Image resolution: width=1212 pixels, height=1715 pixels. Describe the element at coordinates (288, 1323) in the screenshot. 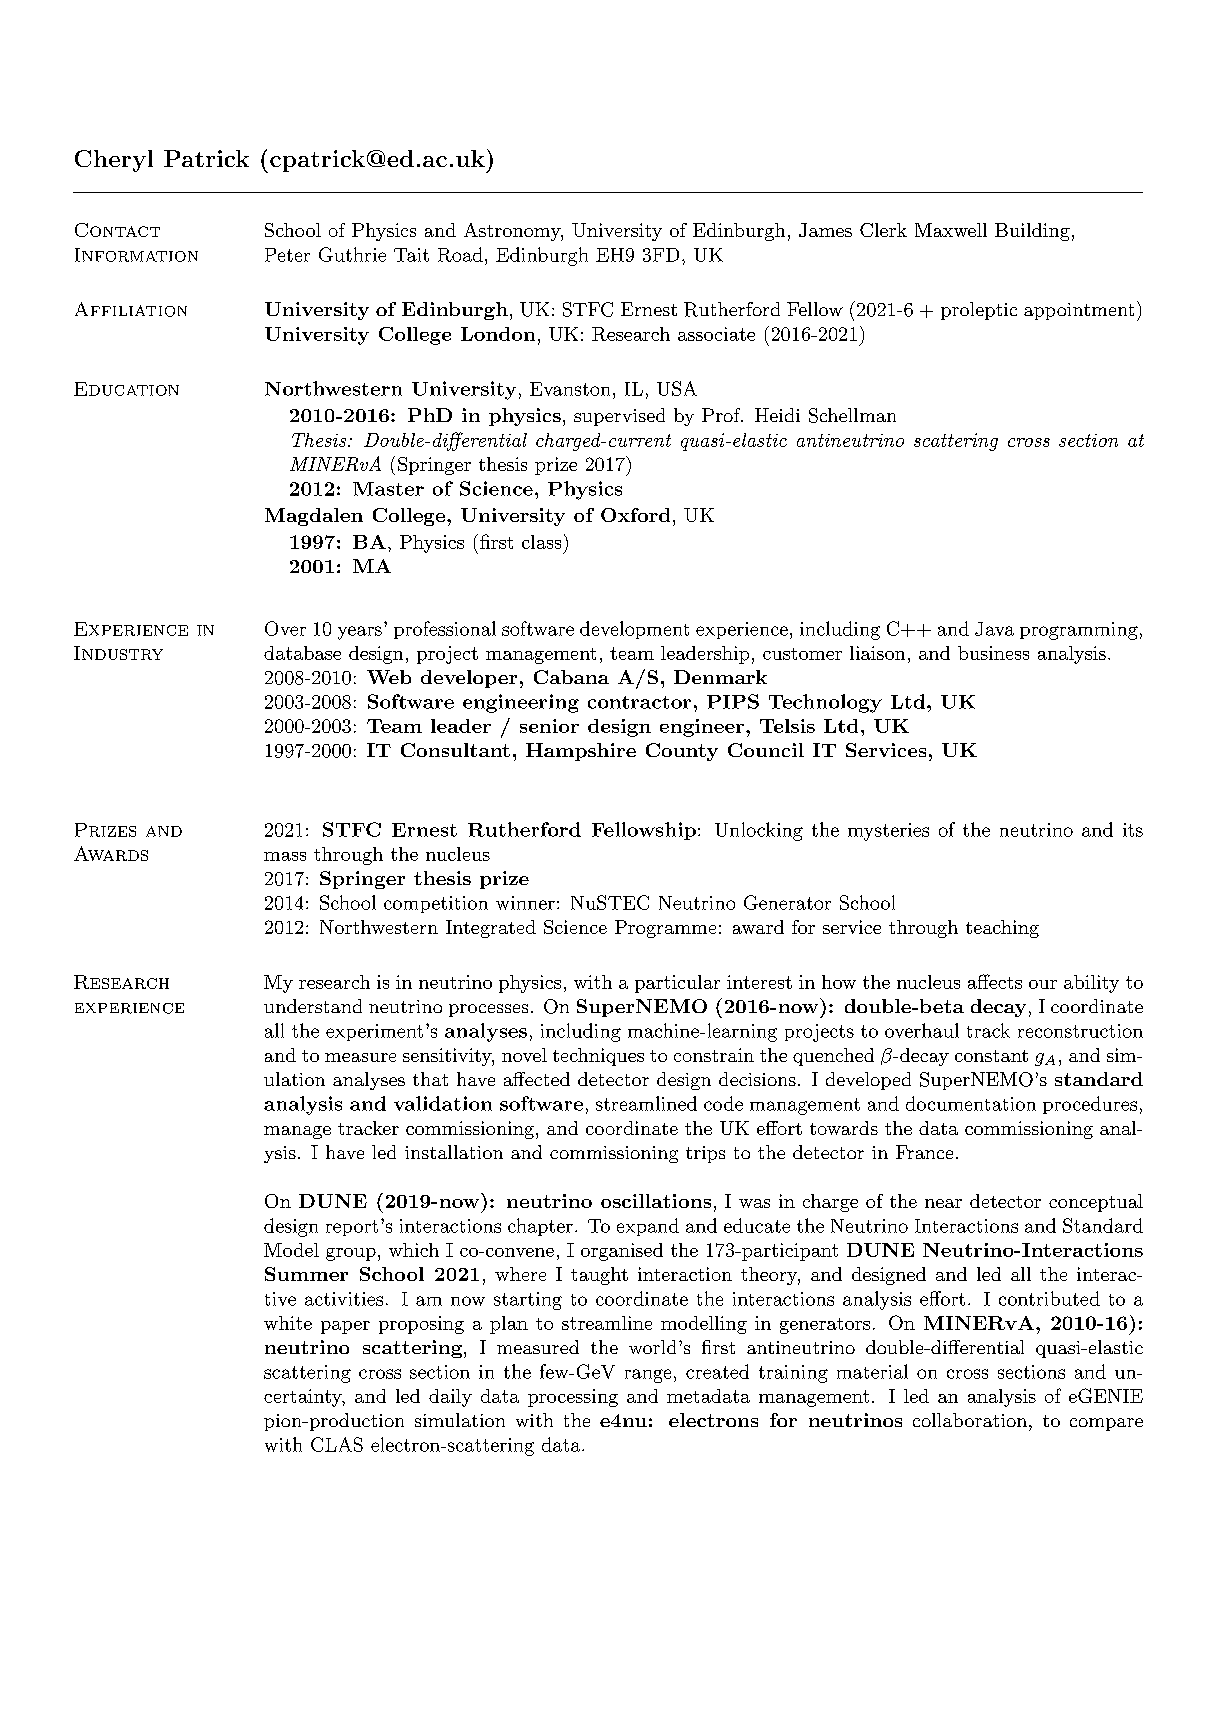

I see `white` at that location.
